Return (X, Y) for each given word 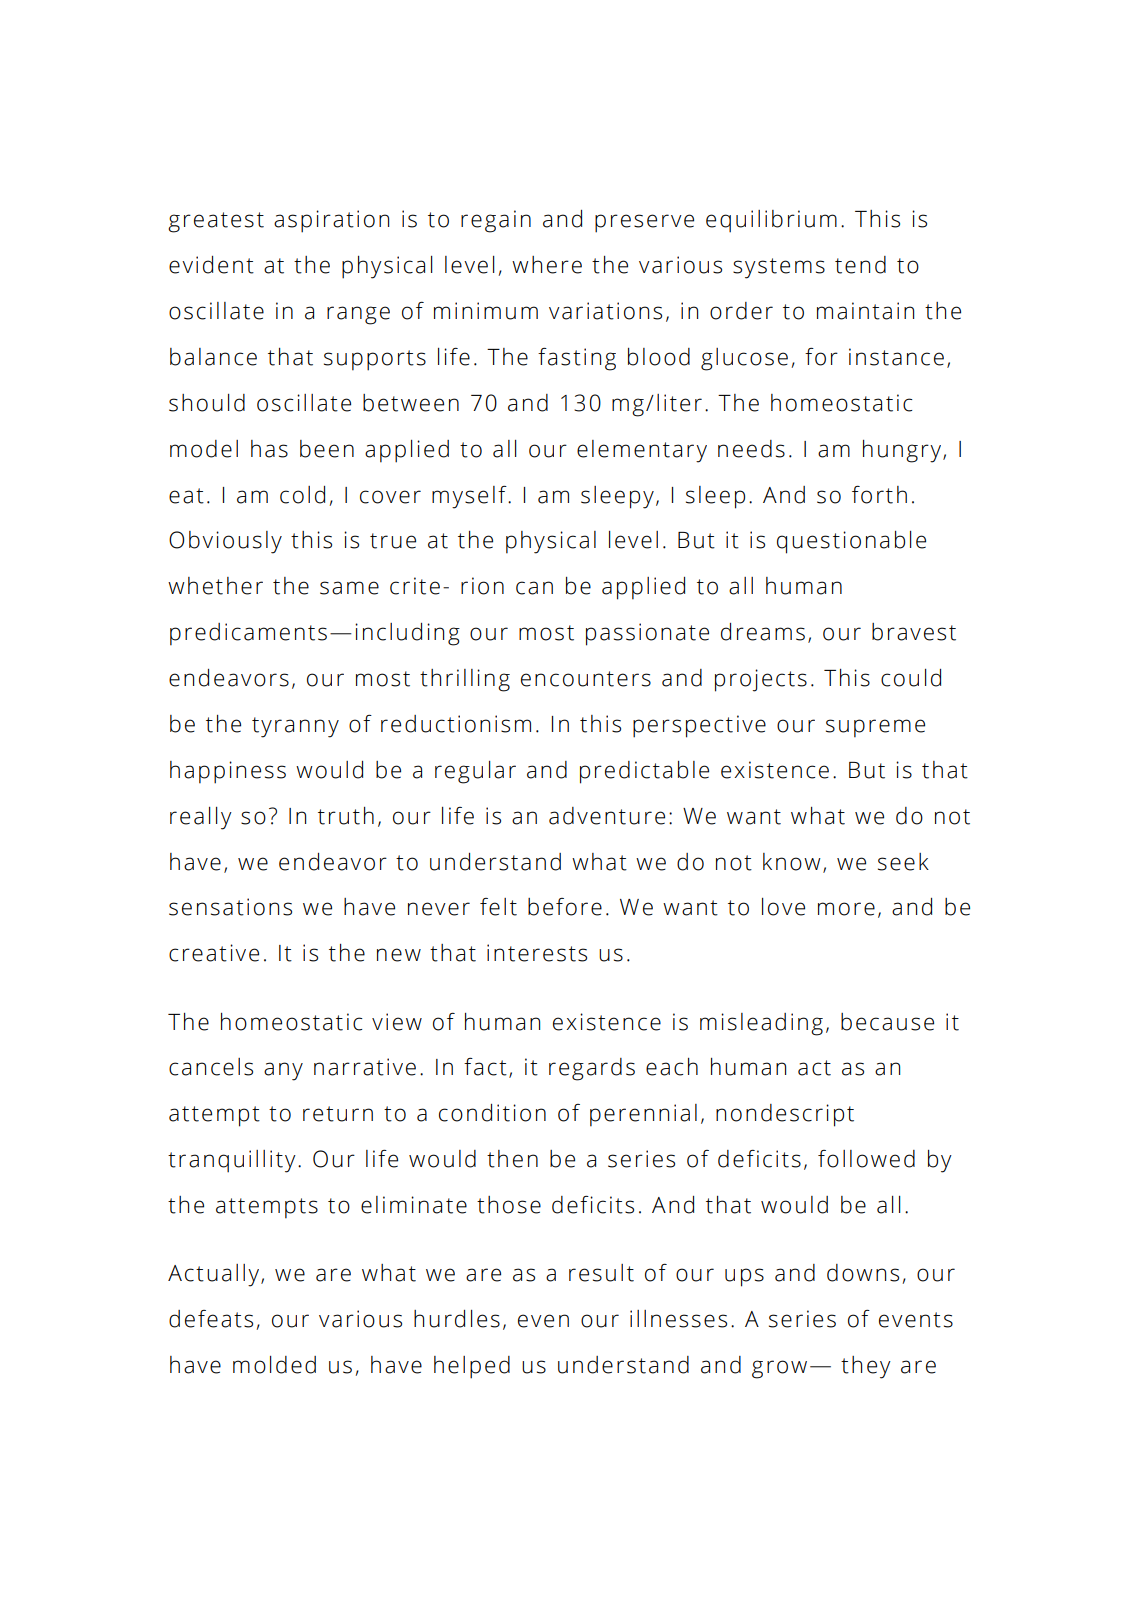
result (601, 1273)
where (547, 265)
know (792, 862)
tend (860, 265)
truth (346, 816)
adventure (607, 816)
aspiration (331, 221)
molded (274, 1365)
